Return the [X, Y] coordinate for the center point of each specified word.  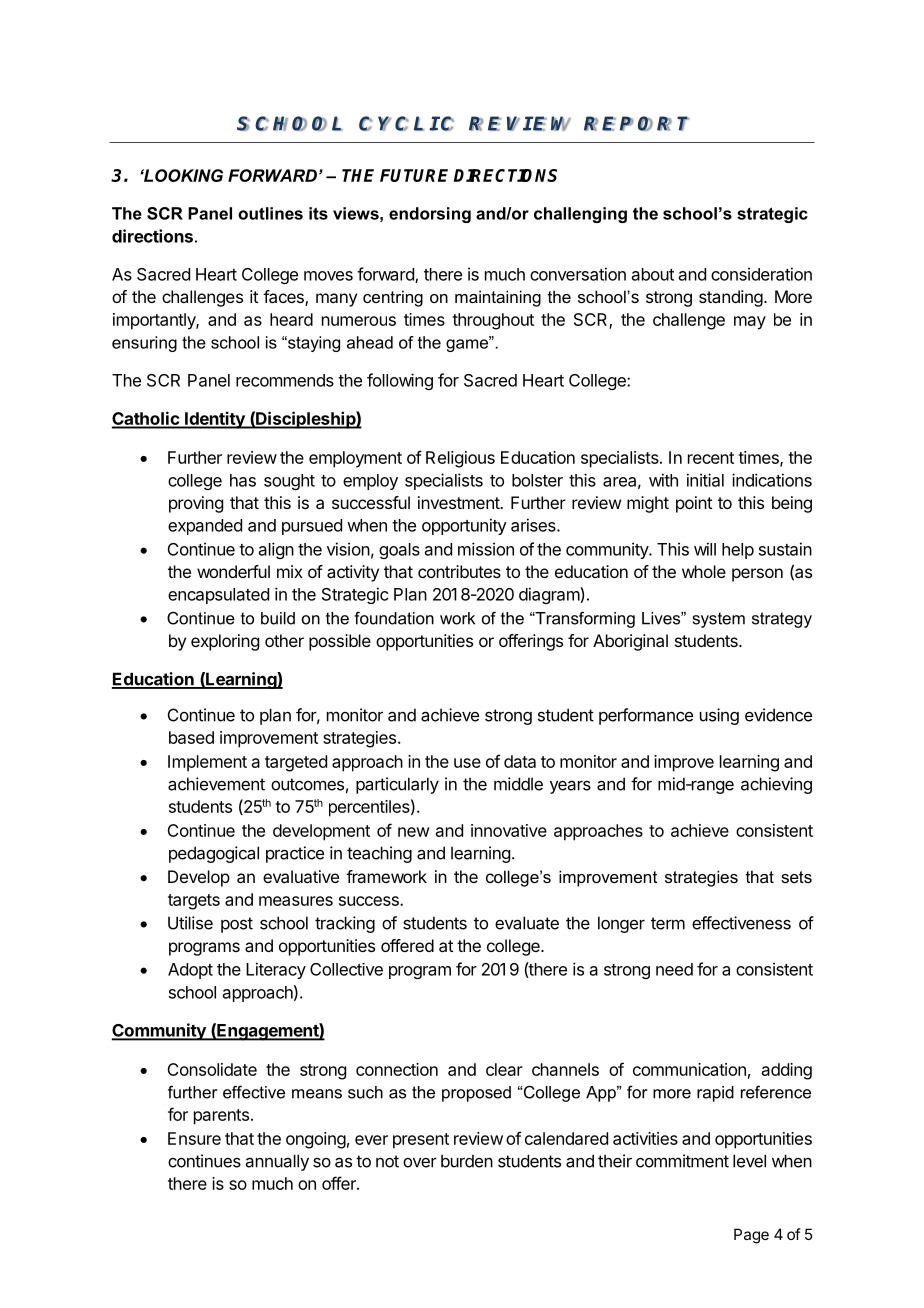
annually [277, 1162]
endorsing [430, 215]
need [674, 969]
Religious [460, 459]
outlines [270, 213]
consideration [761, 274]
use [467, 763]
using [719, 716]
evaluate [527, 923]
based [191, 737]
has [243, 480]
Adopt [190, 971]
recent [711, 458]
